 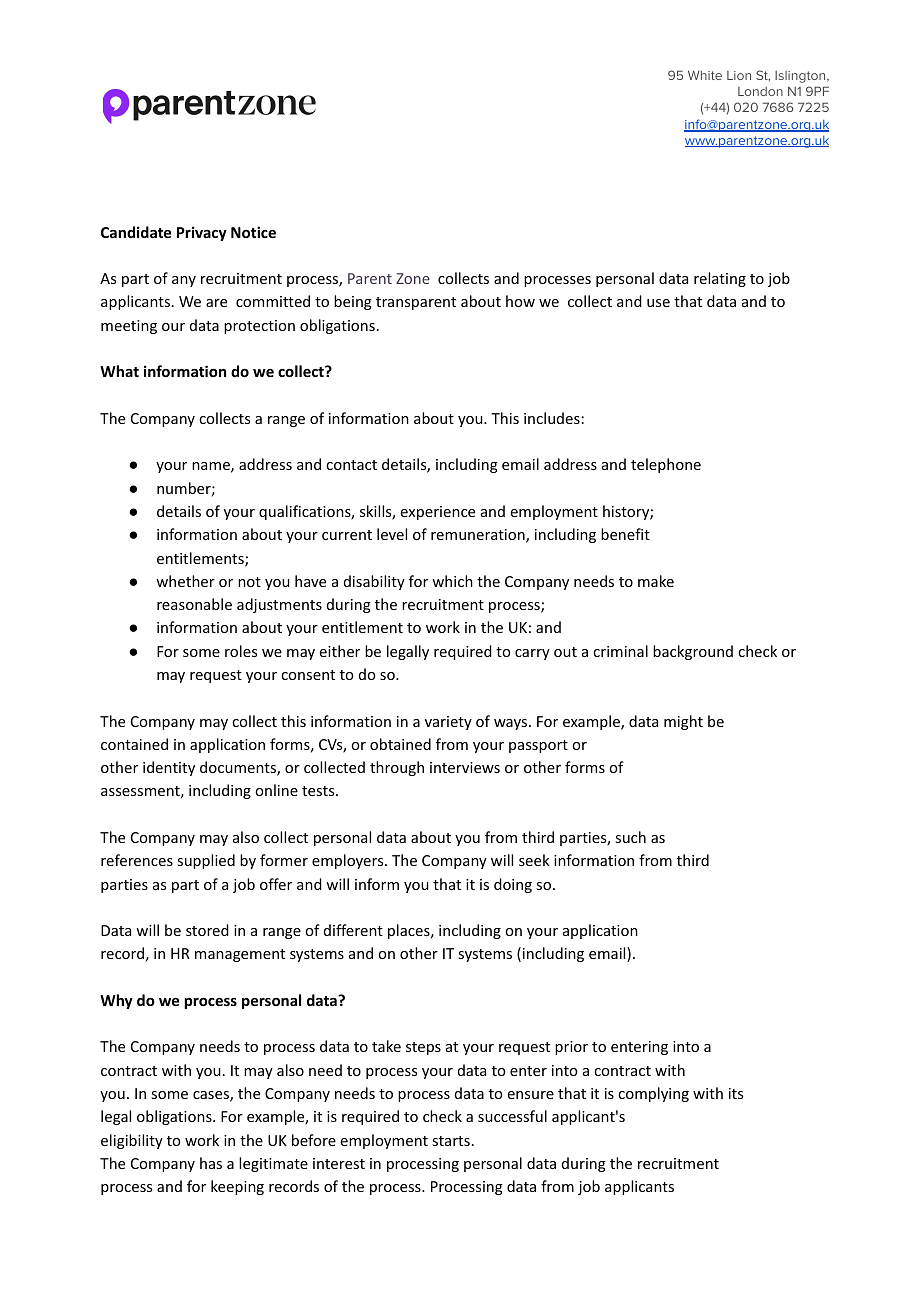 I want to click on which, so click(x=452, y=581).
